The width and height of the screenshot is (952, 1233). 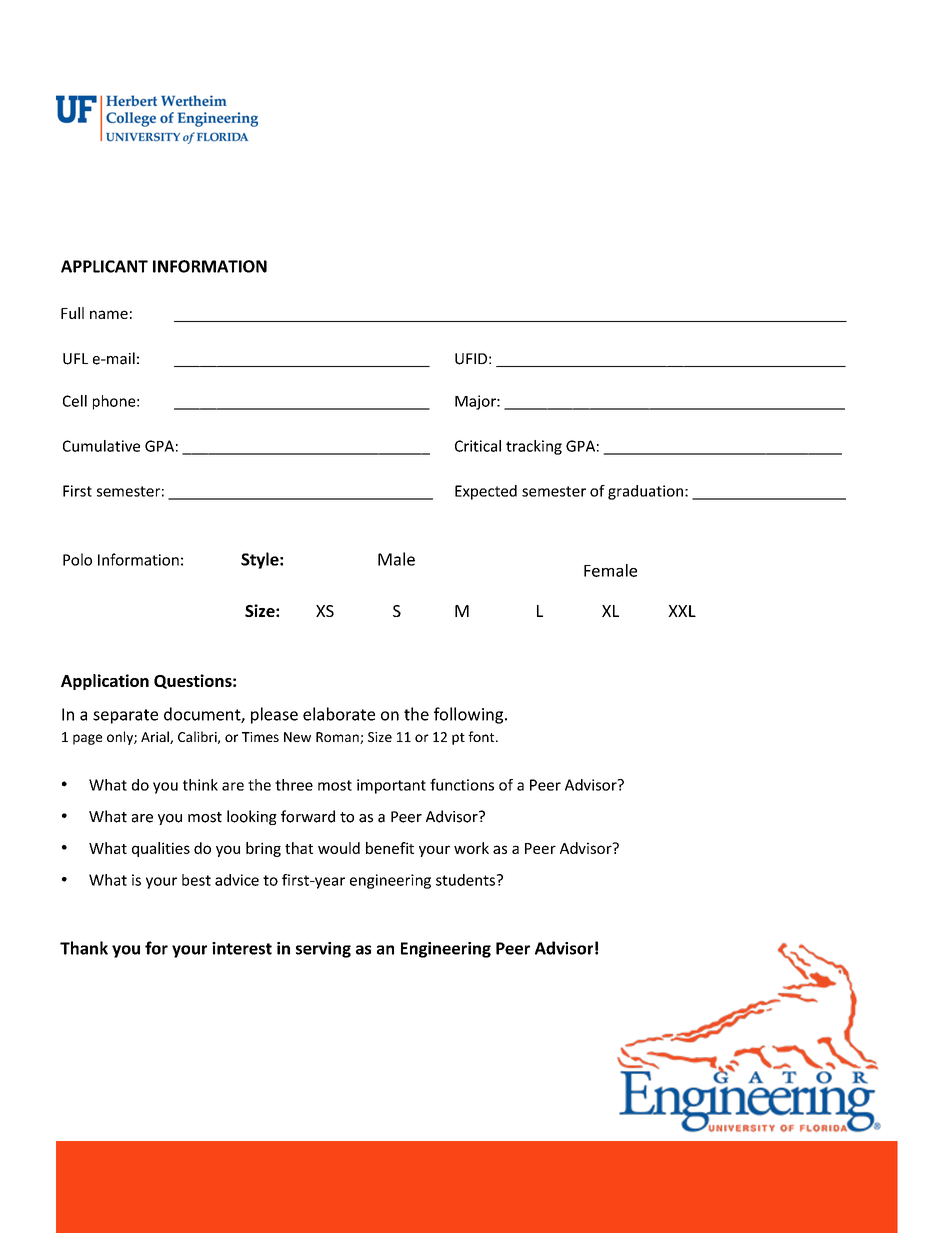 What do you see at coordinates (125, 716) in the screenshot?
I see `separate` at bounding box center [125, 716].
